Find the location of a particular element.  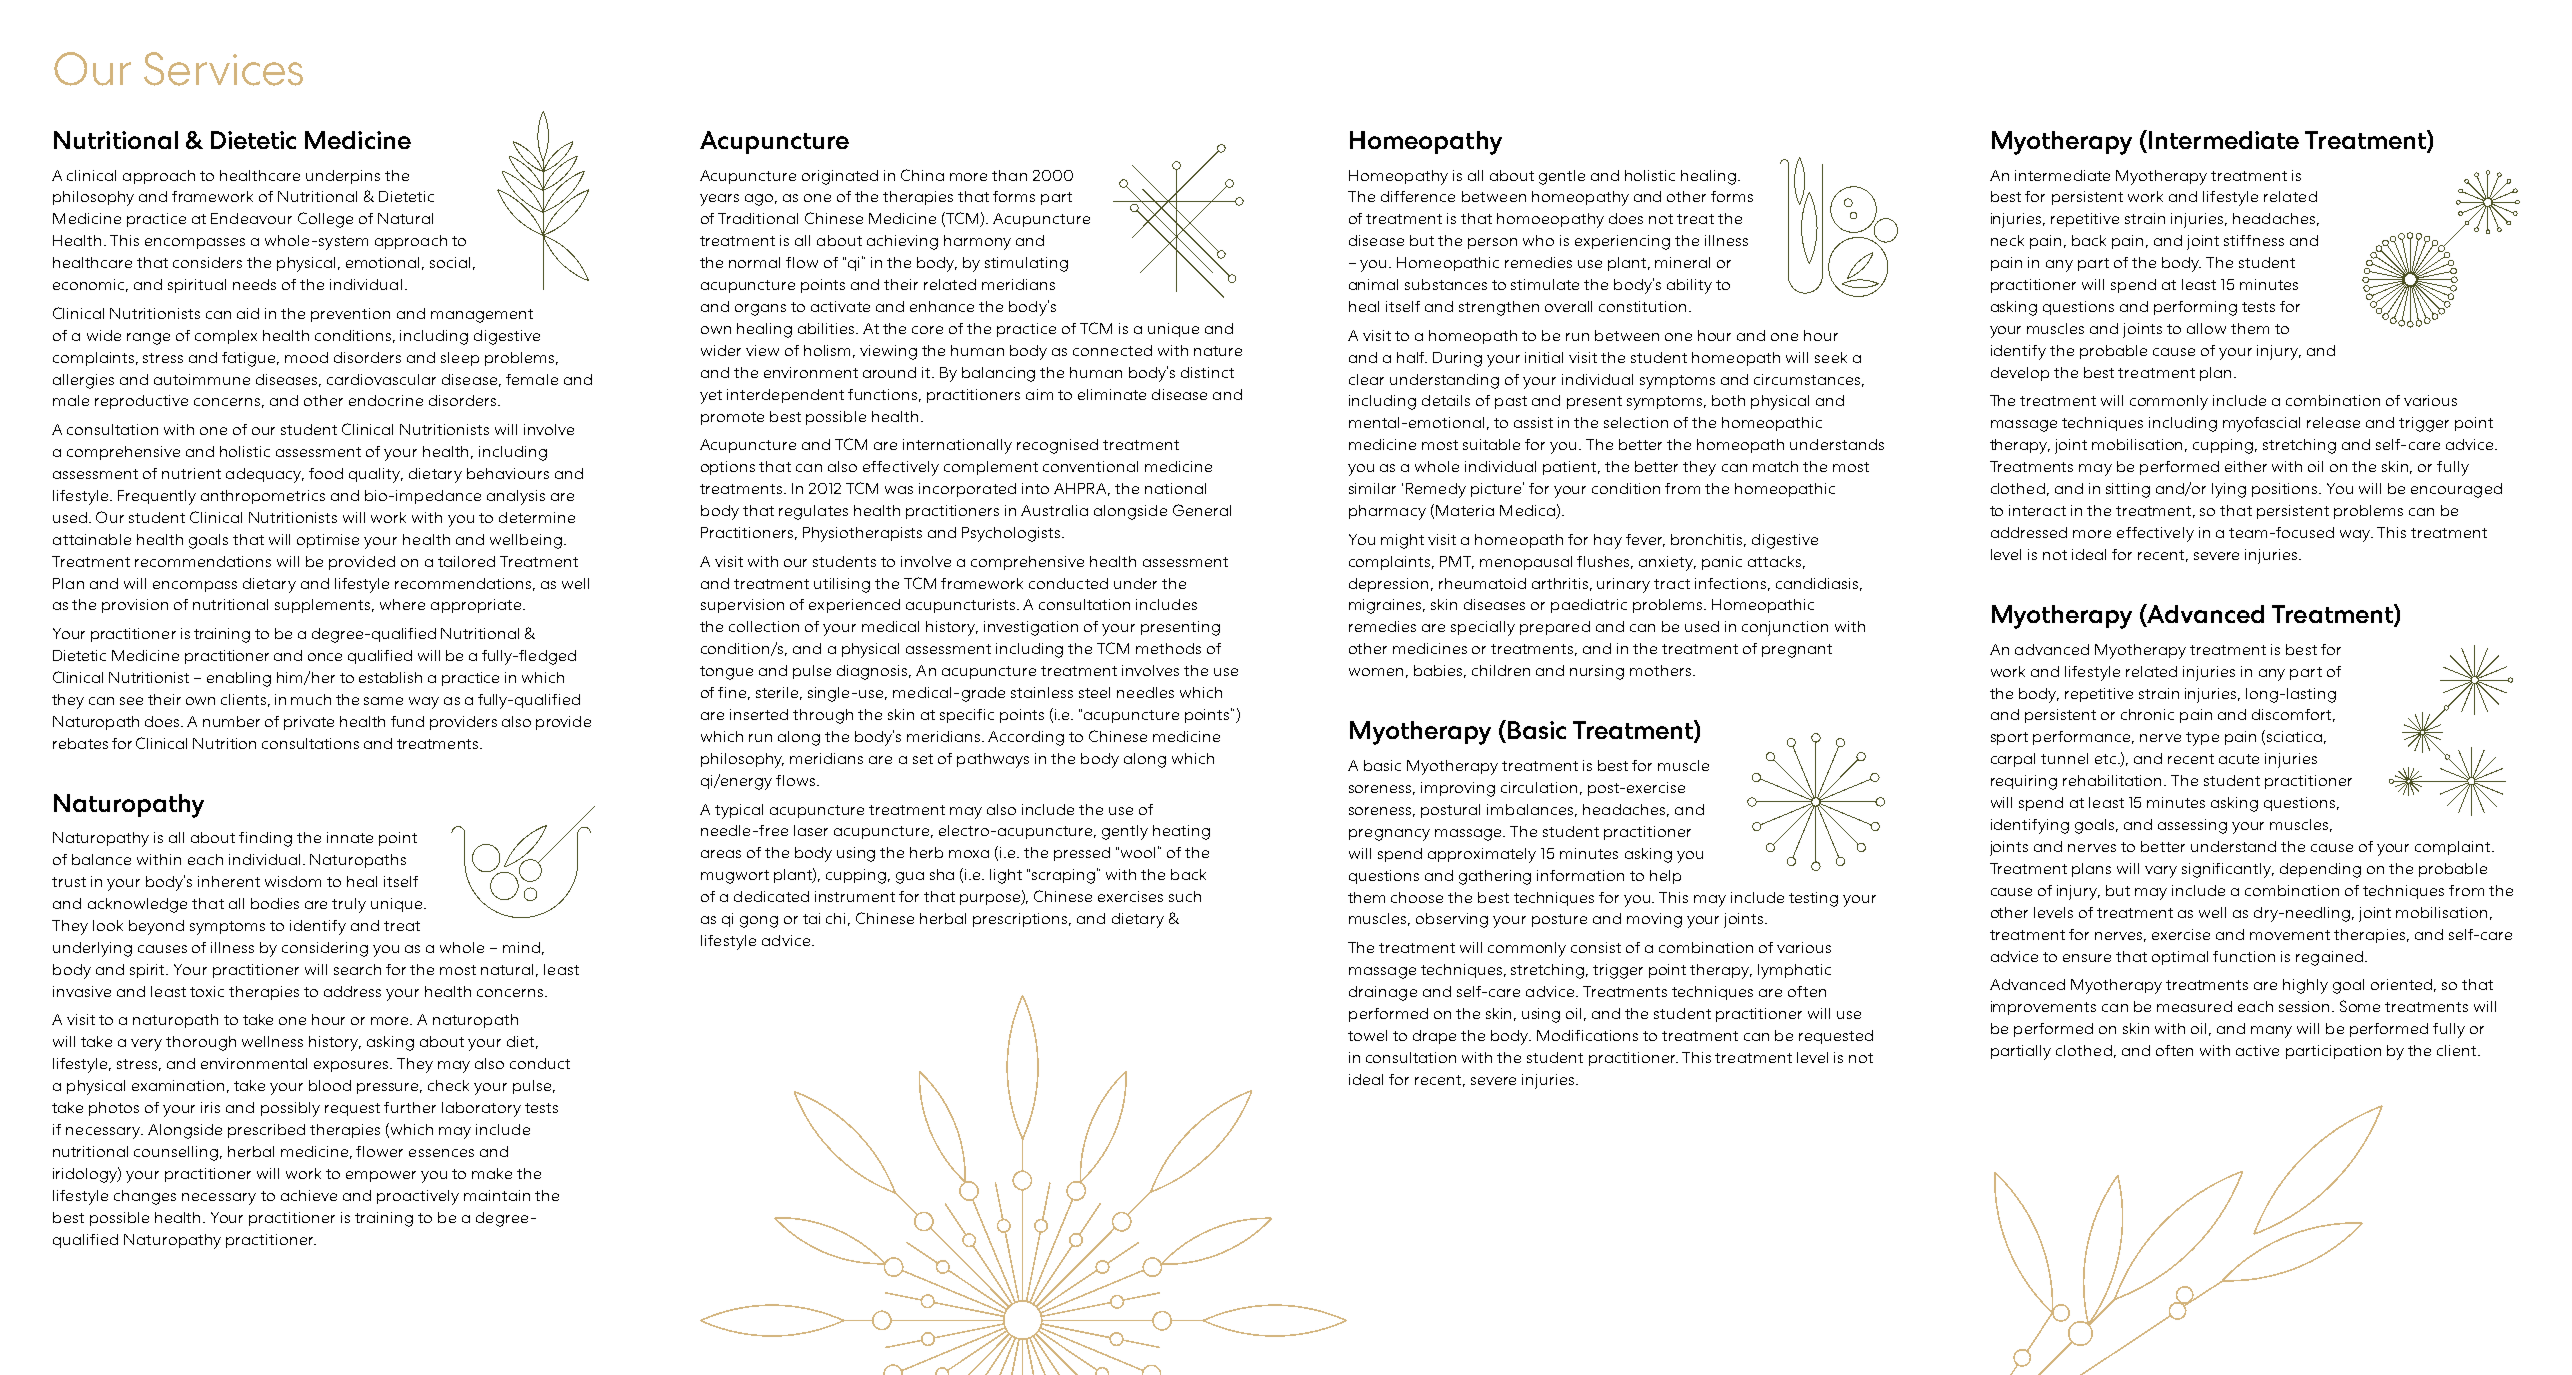

empower is located at coordinates (381, 1176).
